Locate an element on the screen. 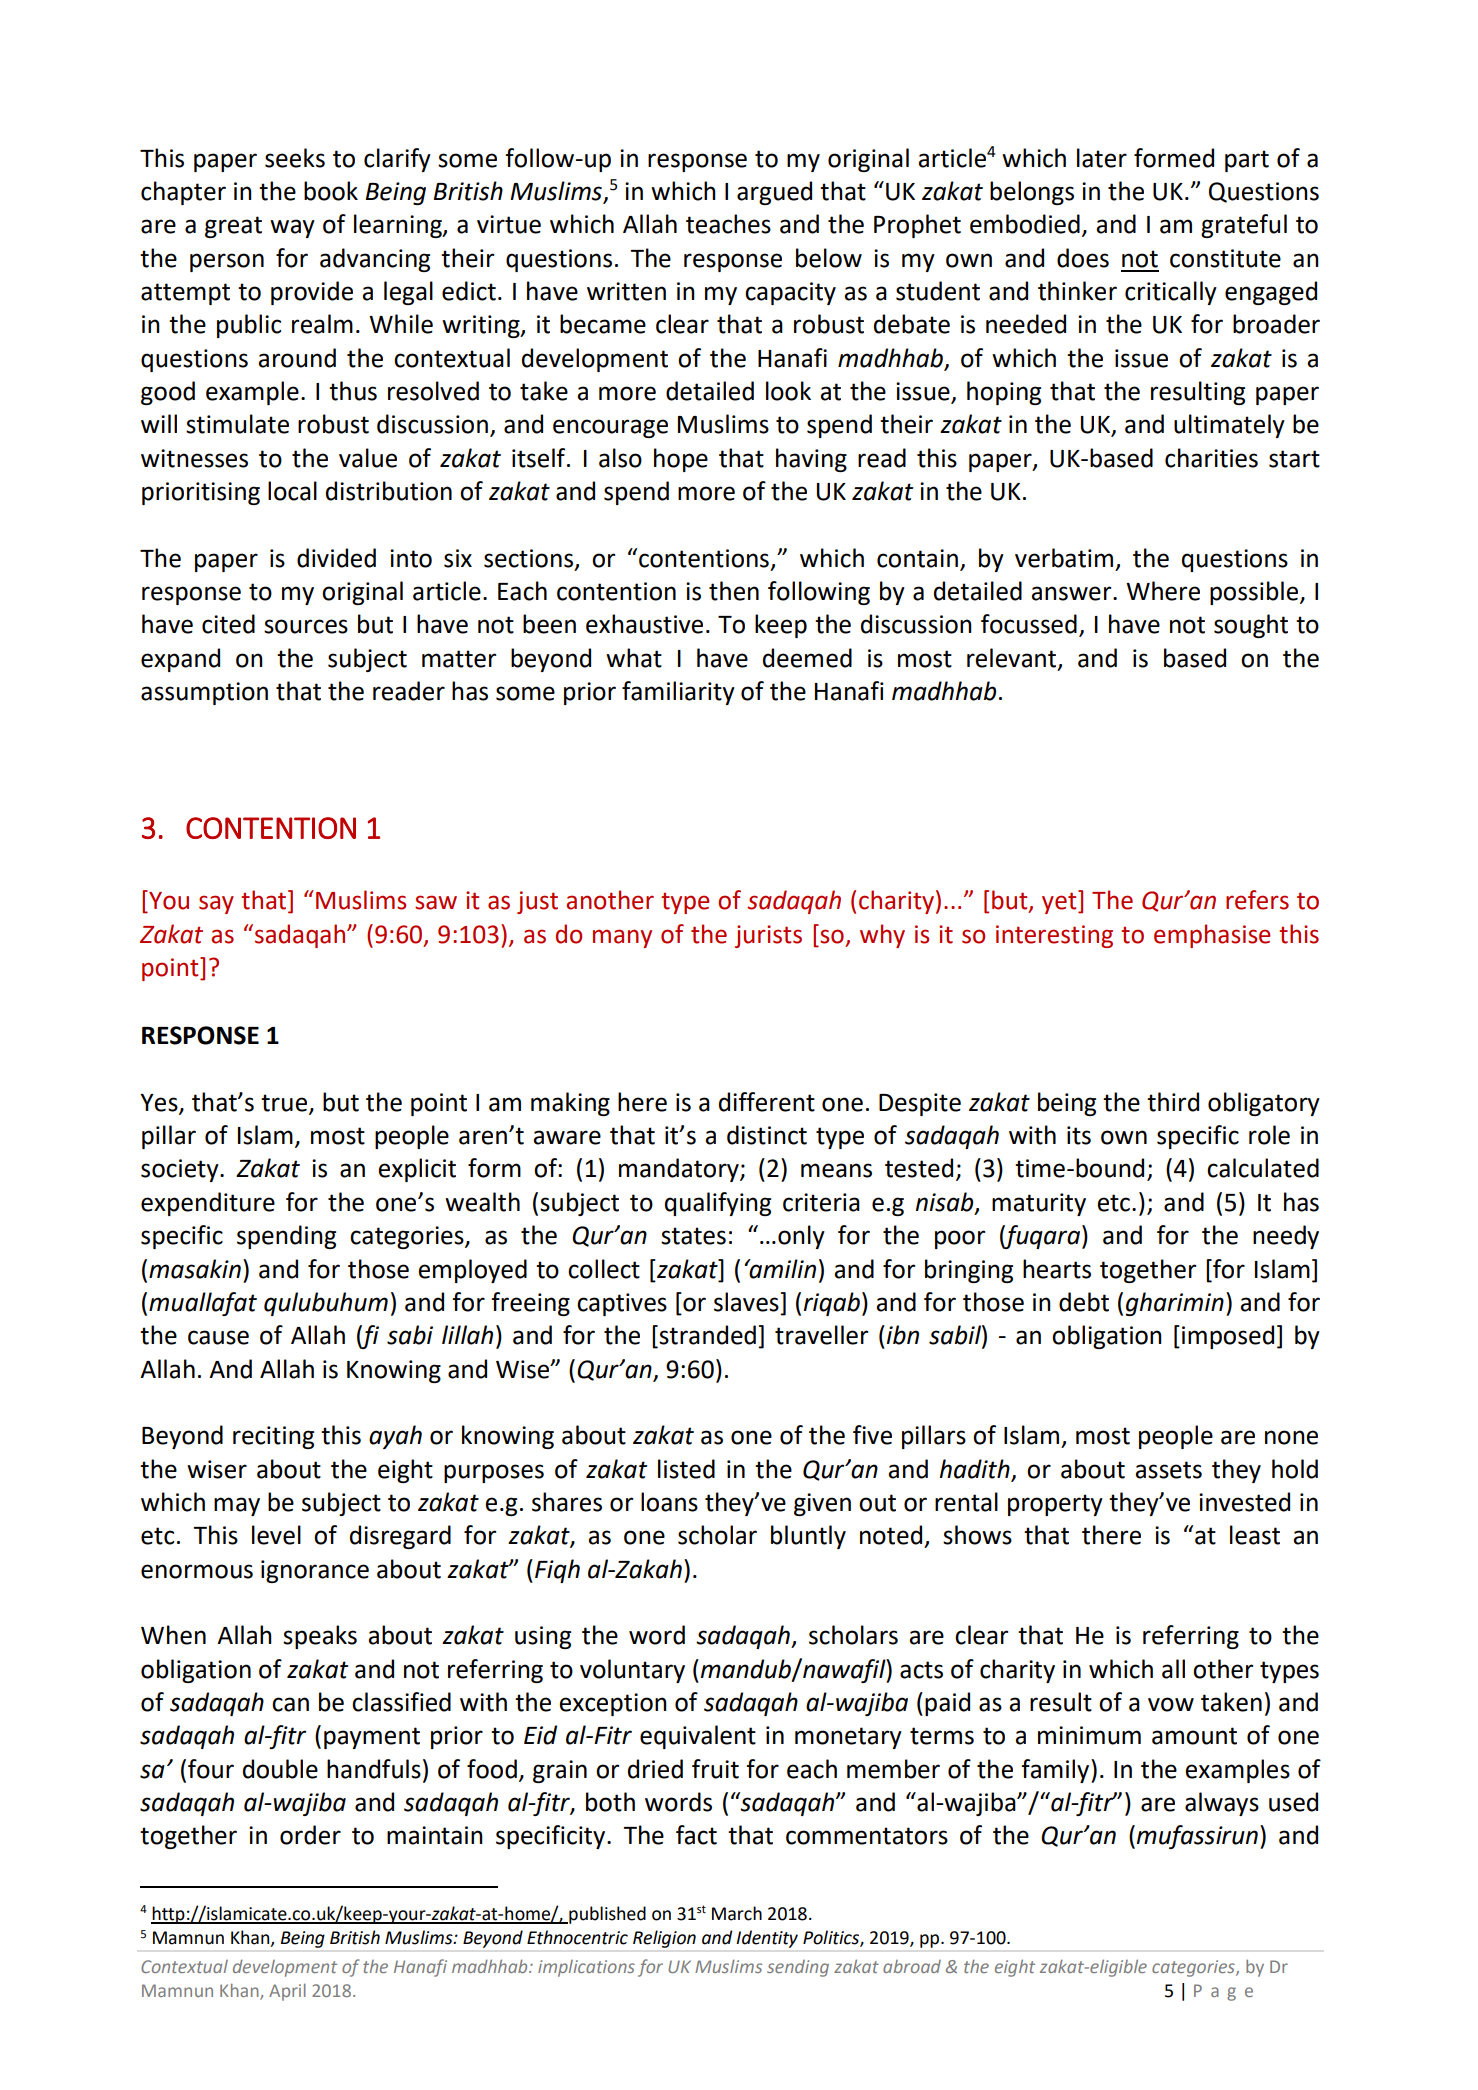 This screenshot has height=2090, width=1478. loans is located at coordinates (669, 1502).
